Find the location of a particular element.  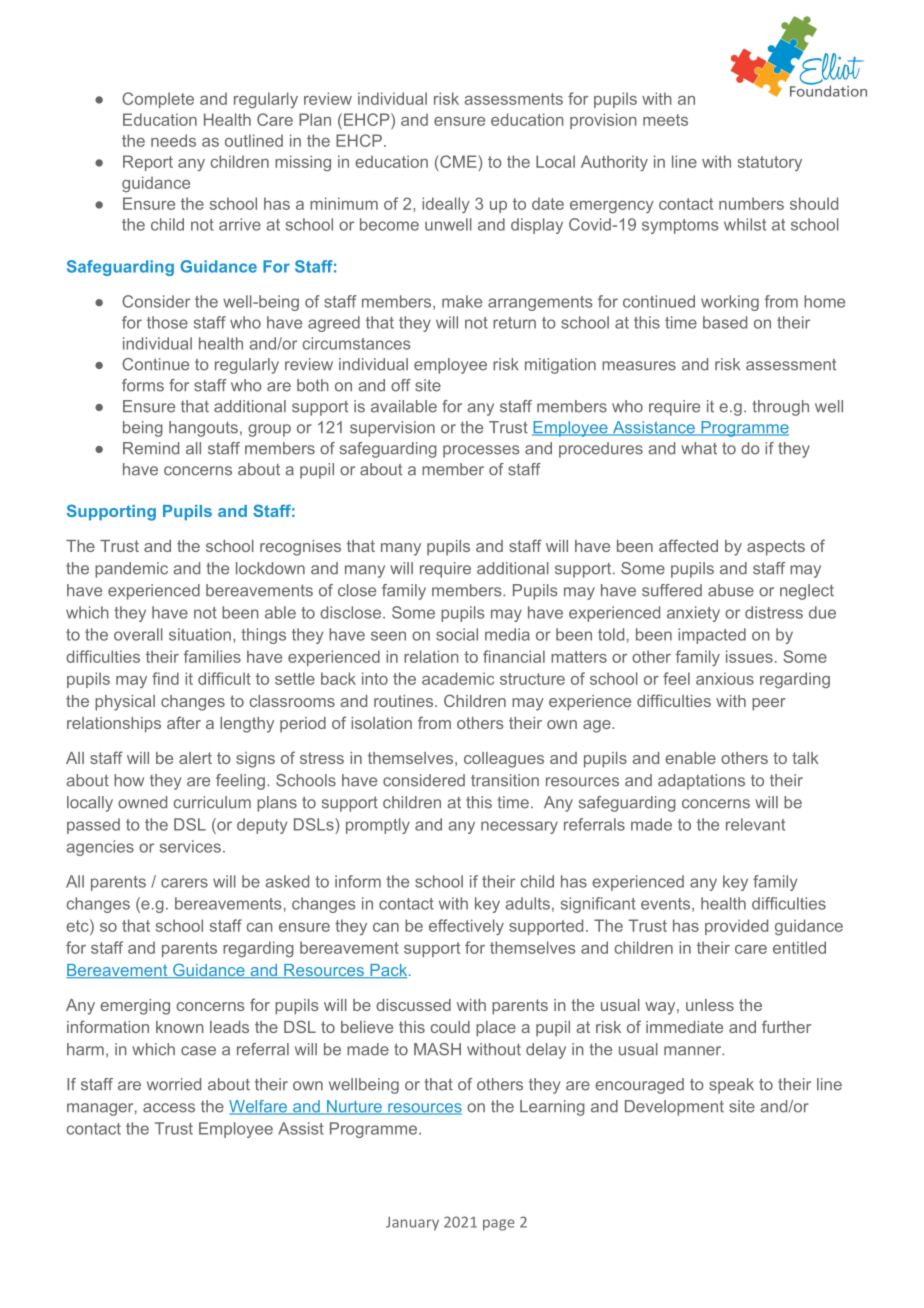

CME is located at coordinates (458, 161).
